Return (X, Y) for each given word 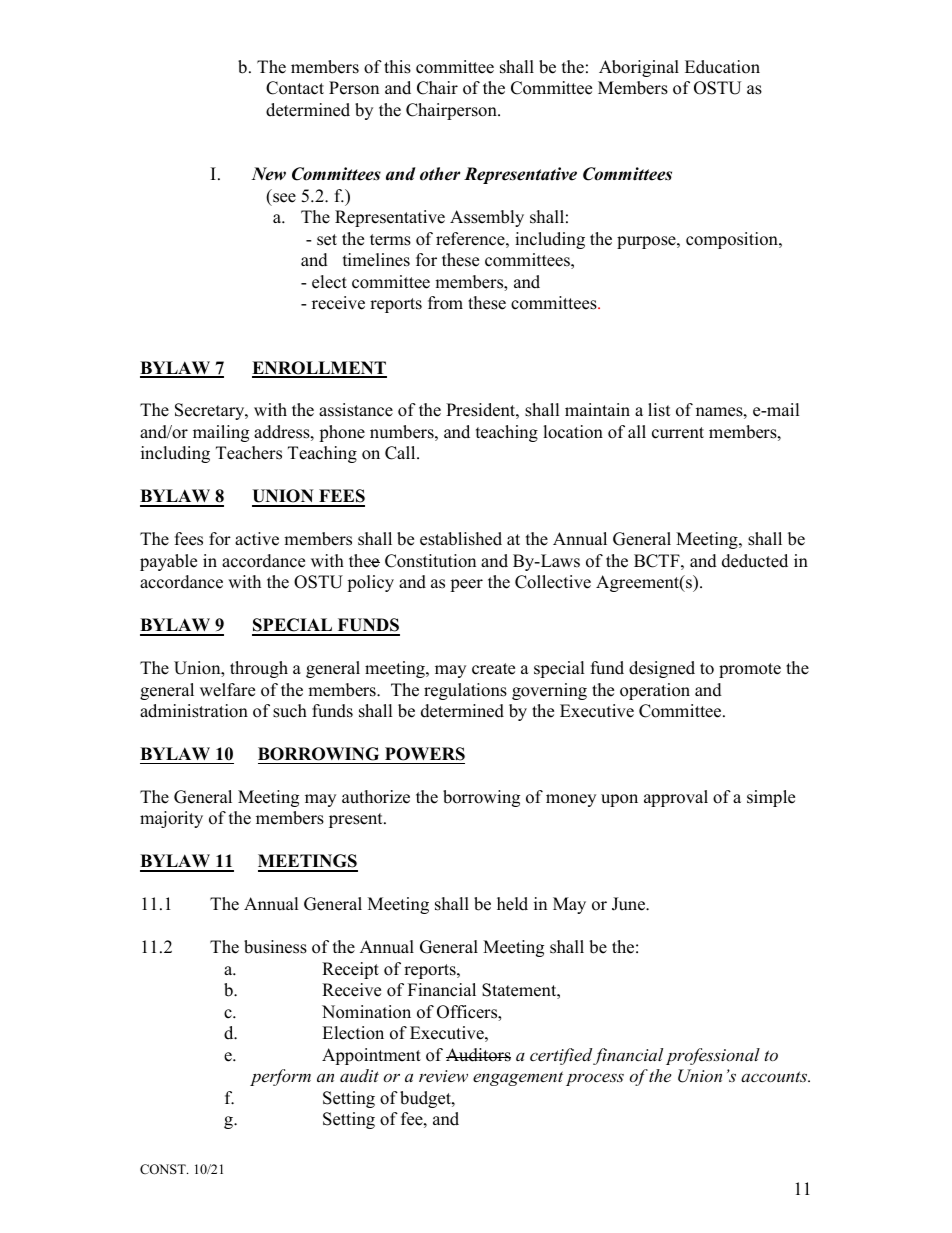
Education (722, 67)
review (443, 1076)
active (257, 539)
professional (713, 1056)
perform (280, 1077)
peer (466, 585)
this (397, 67)
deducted (755, 561)
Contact (295, 88)
